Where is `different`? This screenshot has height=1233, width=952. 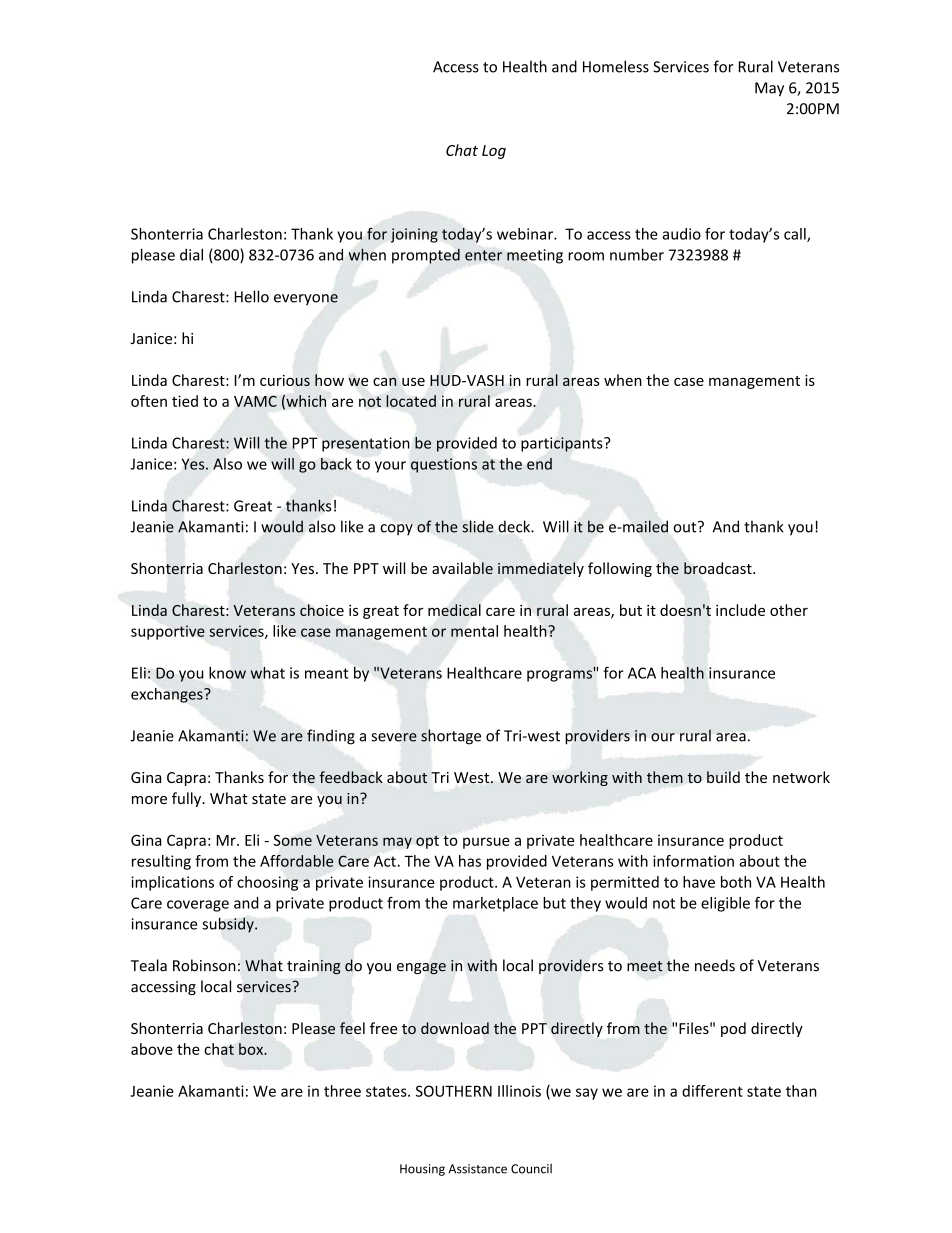 different is located at coordinates (712, 1091).
